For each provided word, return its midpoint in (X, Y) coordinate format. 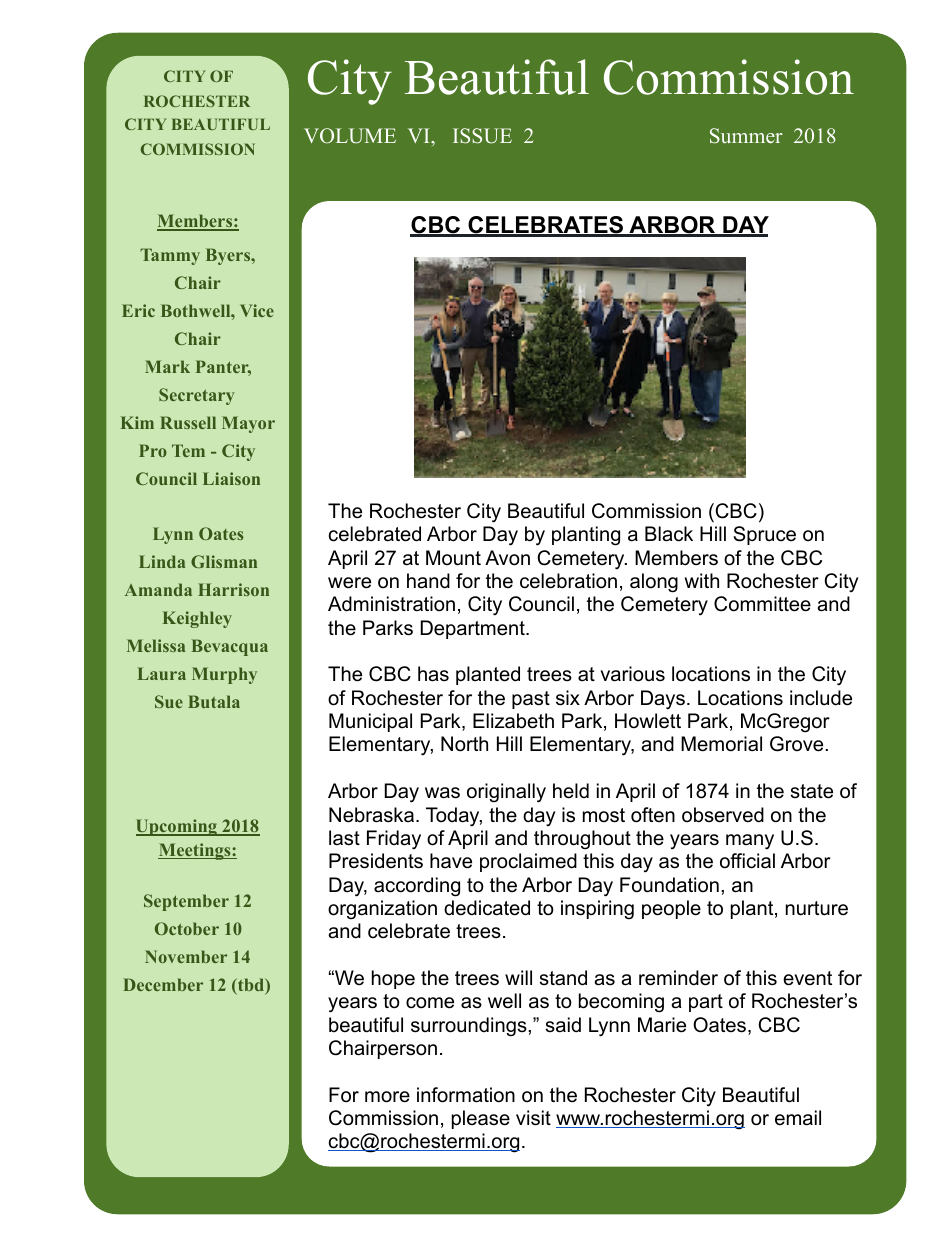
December (163, 984)
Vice (257, 310)
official (747, 861)
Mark (167, 366)
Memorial (721, 744)
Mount (453, 558)
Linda (162, 561)
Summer (746, 136)
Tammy (170, 256)
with (702, 580)
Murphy (224, 675)
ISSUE (482, 136)
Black (669, 534)
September (186, 902)
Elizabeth (513, 721)
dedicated (487, 908)
